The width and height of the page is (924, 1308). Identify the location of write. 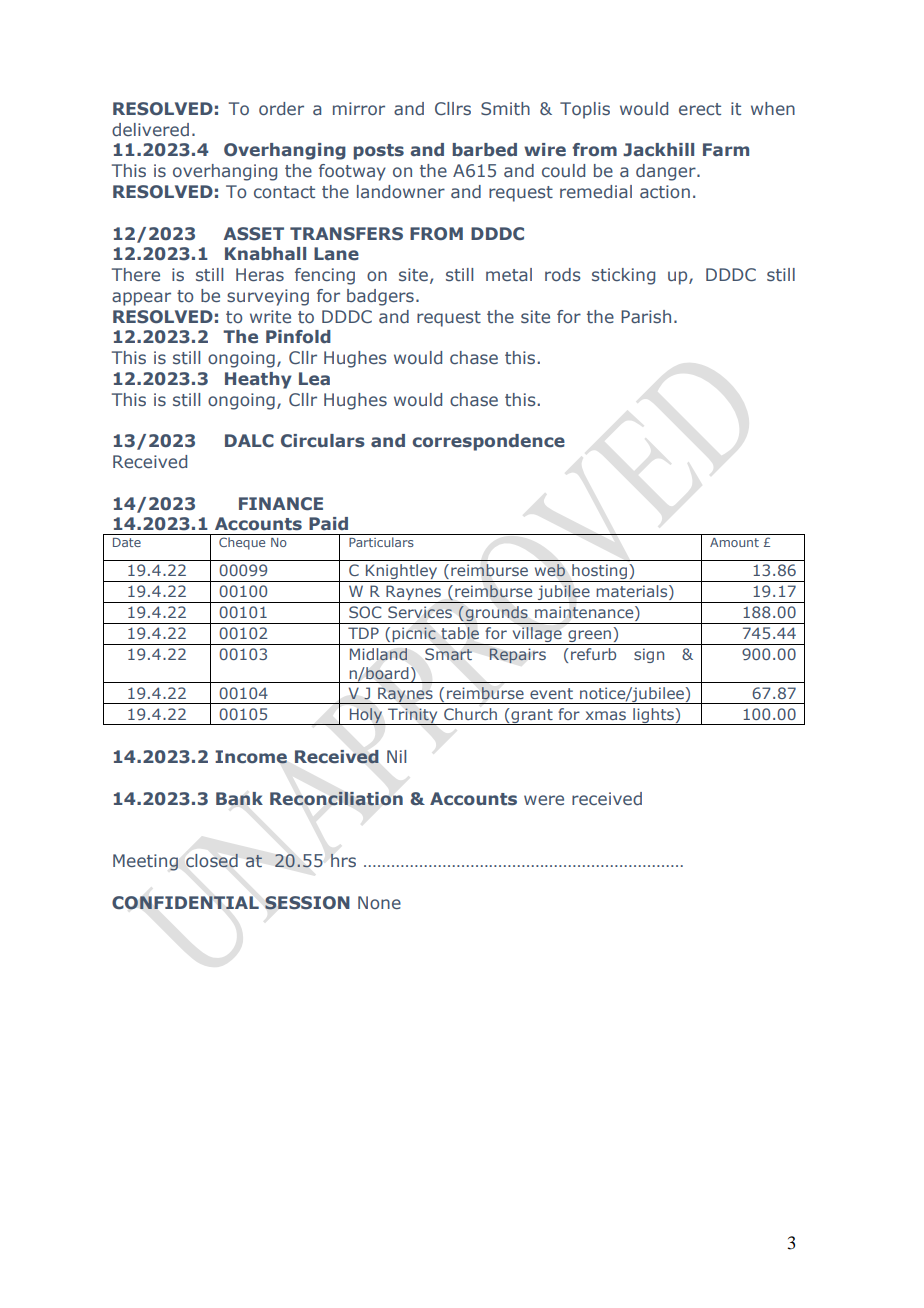
(270, 316).
